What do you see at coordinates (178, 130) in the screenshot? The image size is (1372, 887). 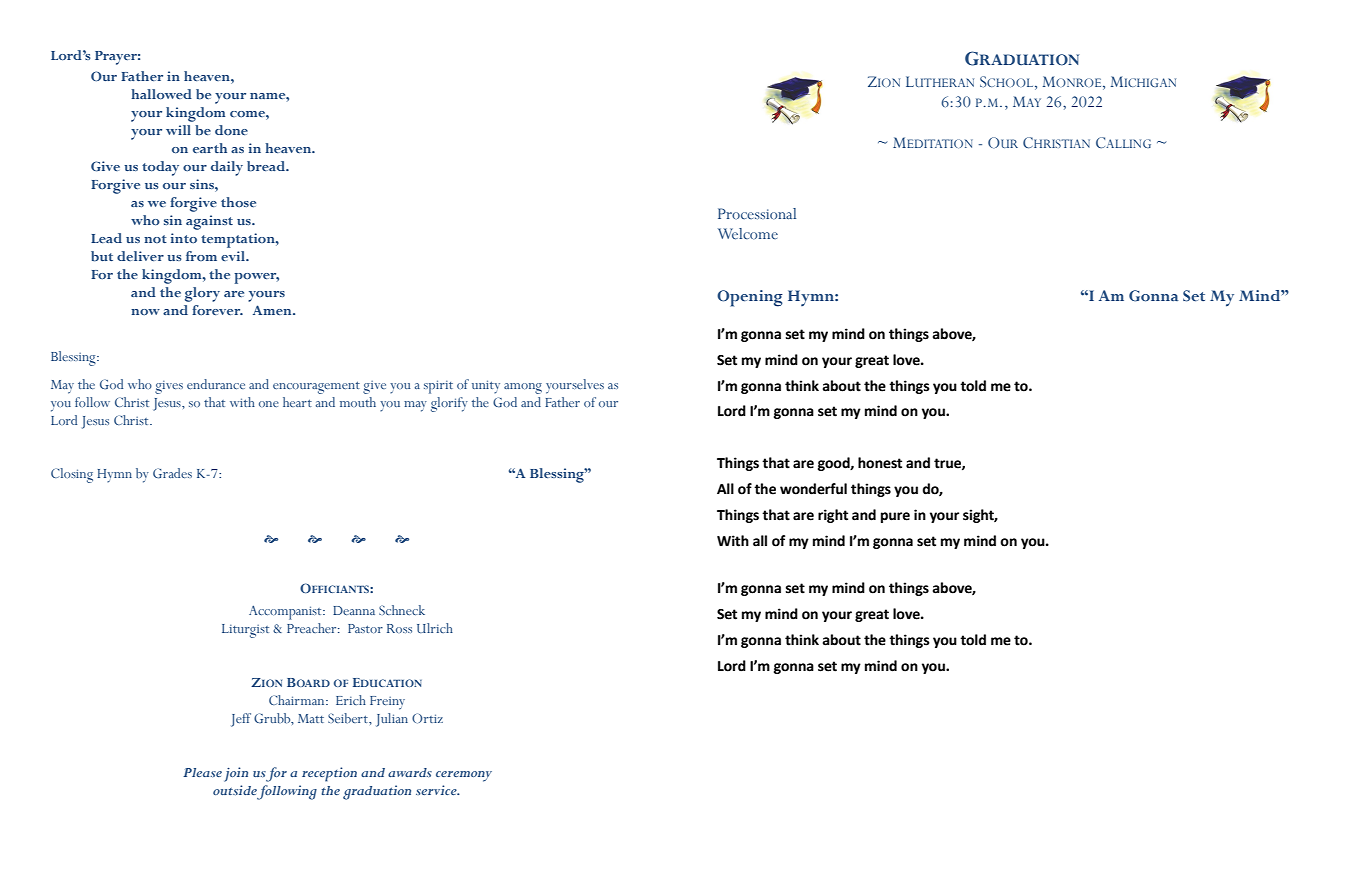 I see `will` at bounding box center [178, 130].
